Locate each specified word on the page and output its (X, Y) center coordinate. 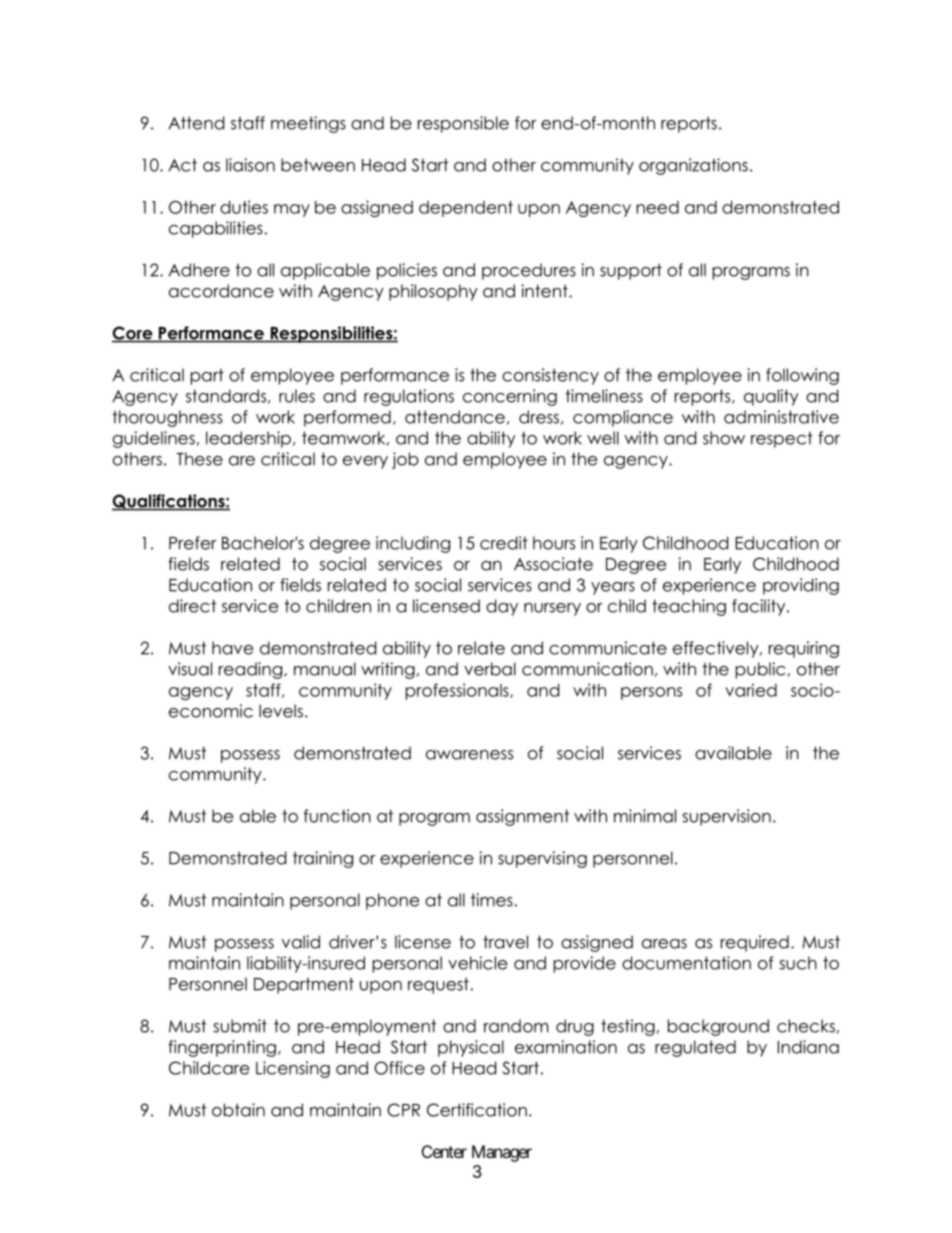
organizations (693, 166)
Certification (477, 1110)
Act (182, 165)
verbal (490, 669)
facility (760, 607)
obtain (238, 1110)
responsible (463, 124)
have (232, 648)
